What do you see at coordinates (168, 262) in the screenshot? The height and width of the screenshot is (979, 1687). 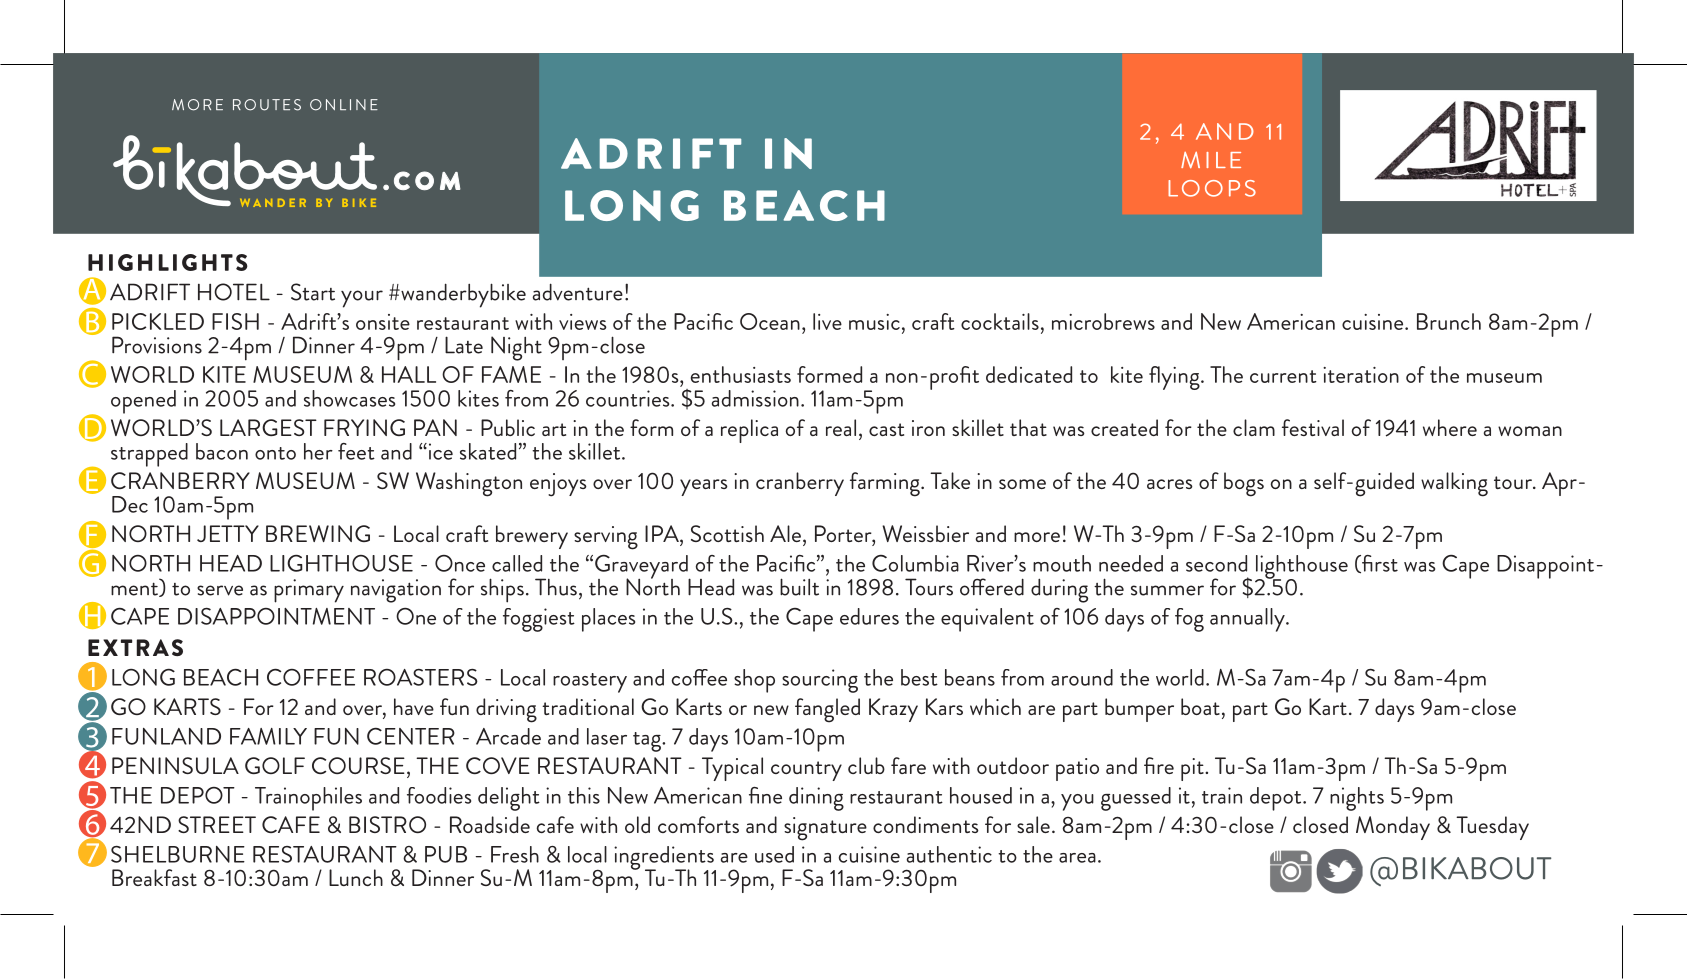 I see `HIGHLIGHTS` at bounding box center [168, 262].
